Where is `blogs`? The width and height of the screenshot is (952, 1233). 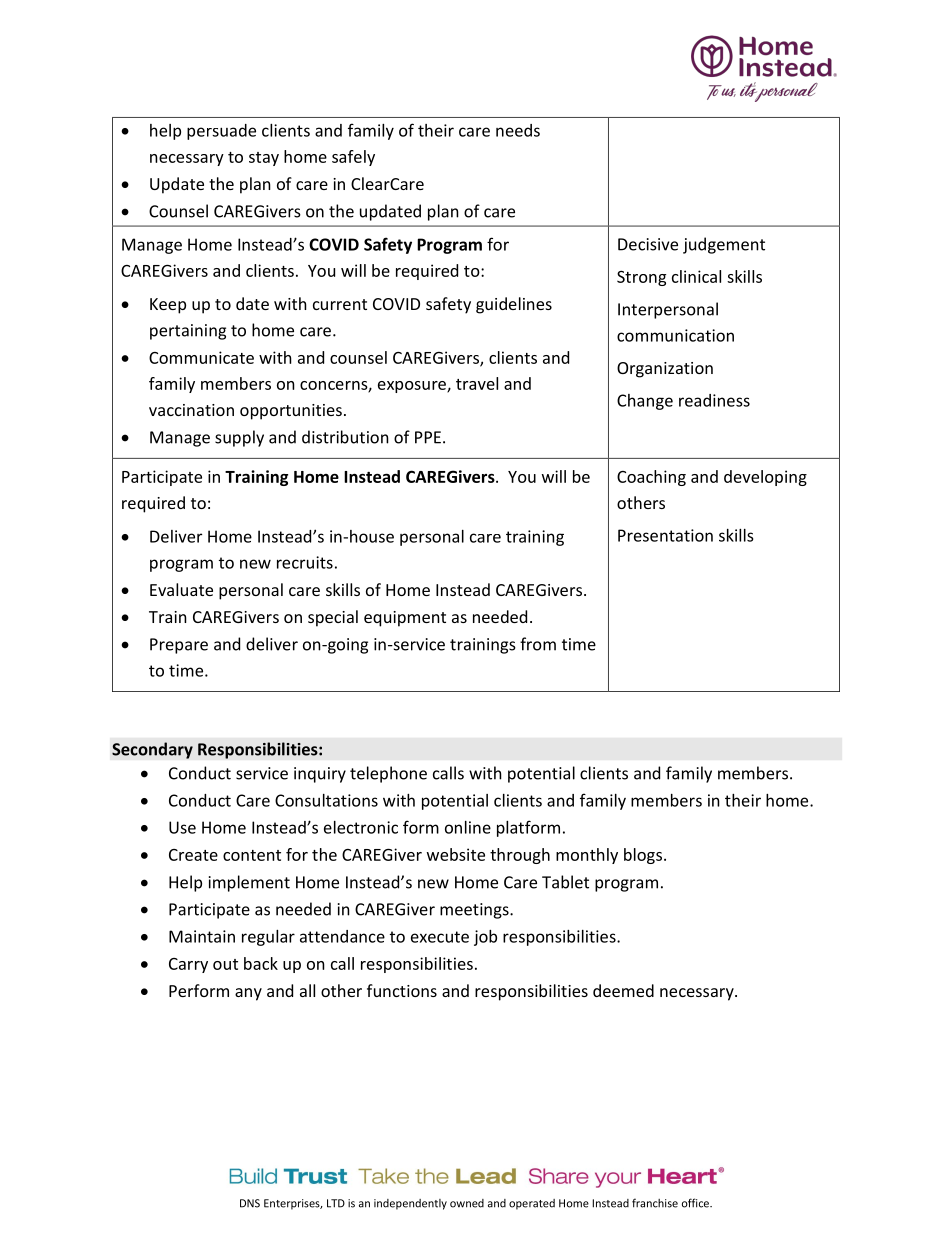
blogs is located at coordinates (643, 856).
